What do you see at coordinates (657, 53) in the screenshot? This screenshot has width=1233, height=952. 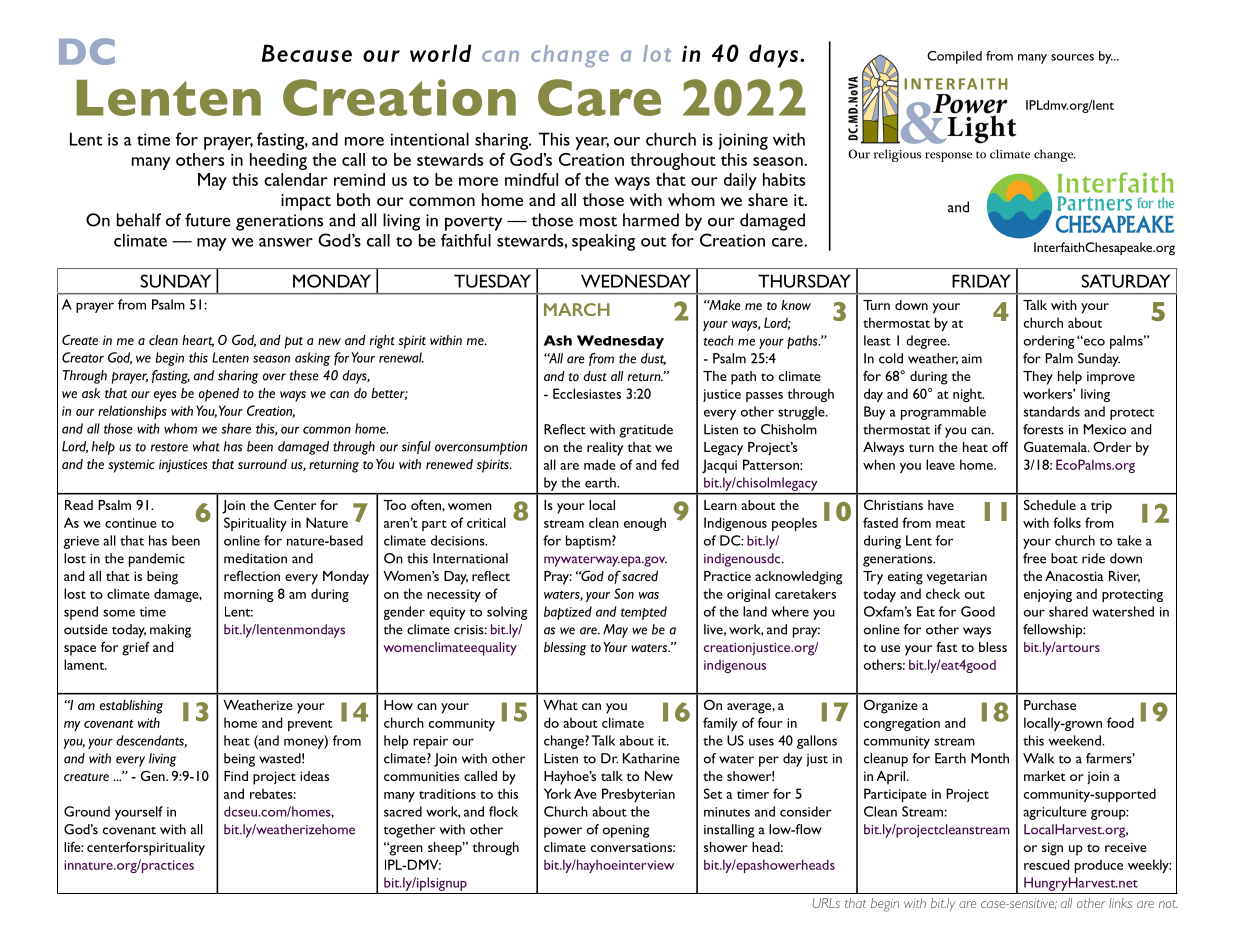 I see `lot` at bounding box center [657, 53].
